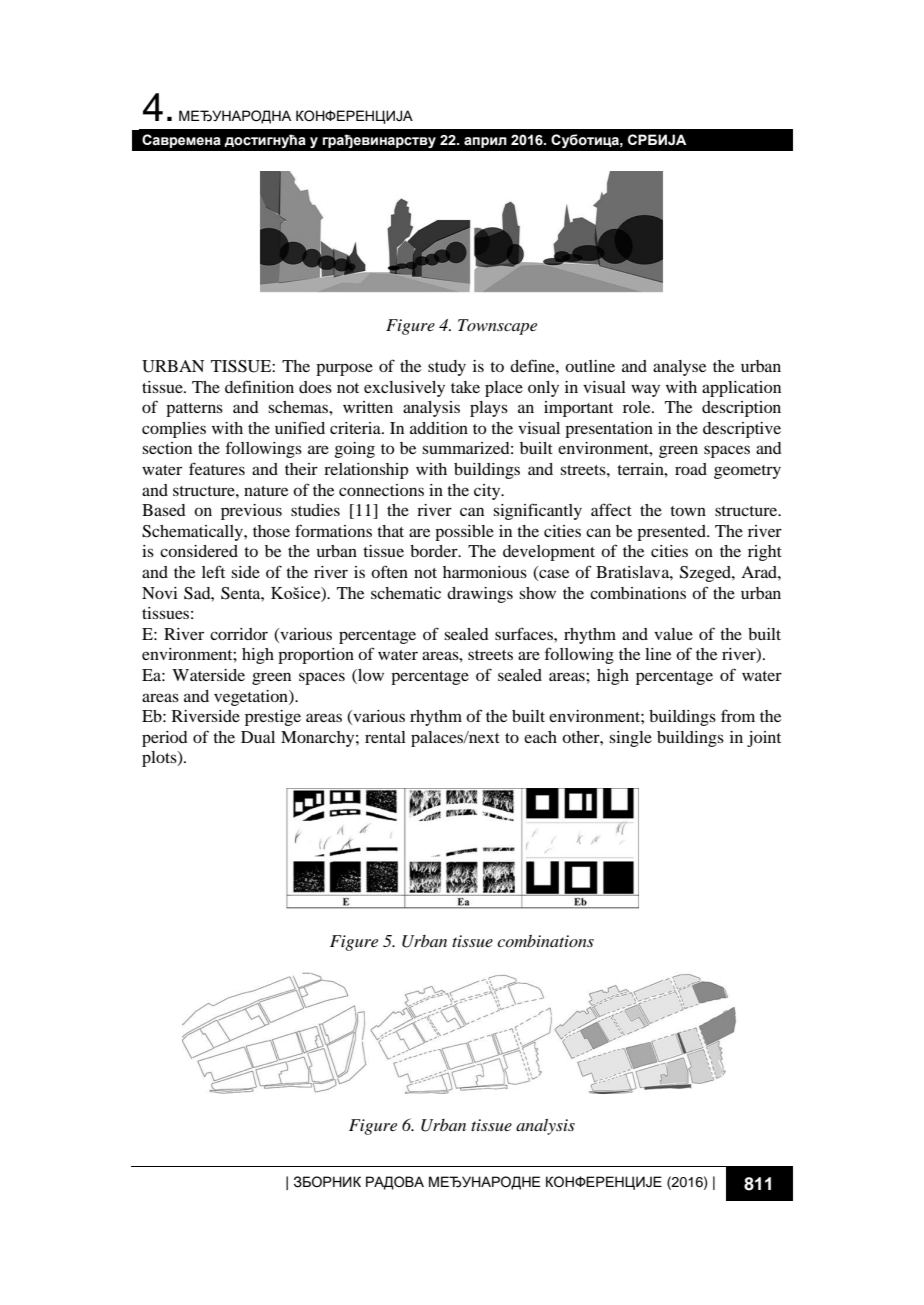 The width and height of the screenshot is (924, 1305). Describe the element at coordinates (673, 634) in the screenshot. I see `value` at that location.
